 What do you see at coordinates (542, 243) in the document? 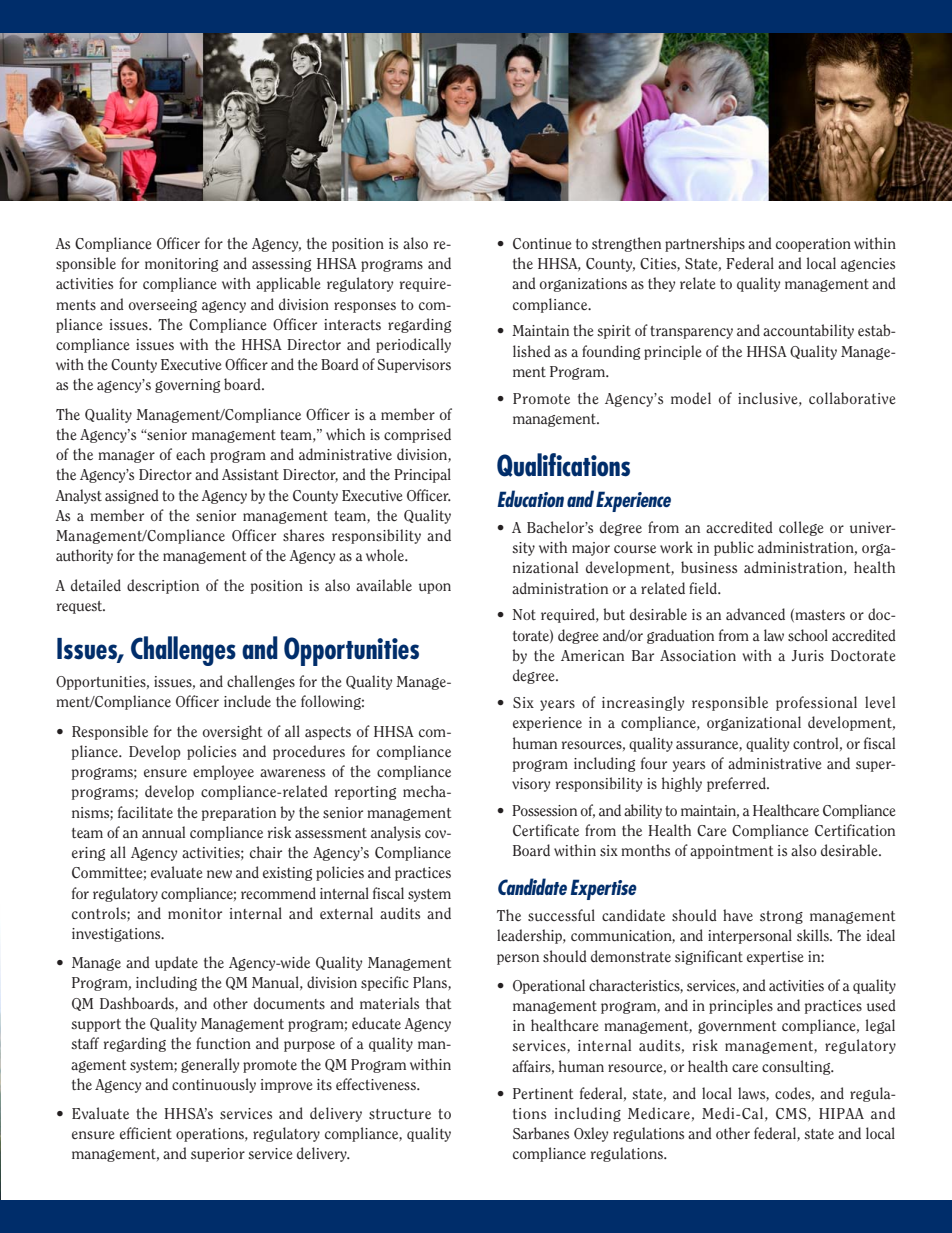
I see `Continue` at bounding box center [542, 243].
